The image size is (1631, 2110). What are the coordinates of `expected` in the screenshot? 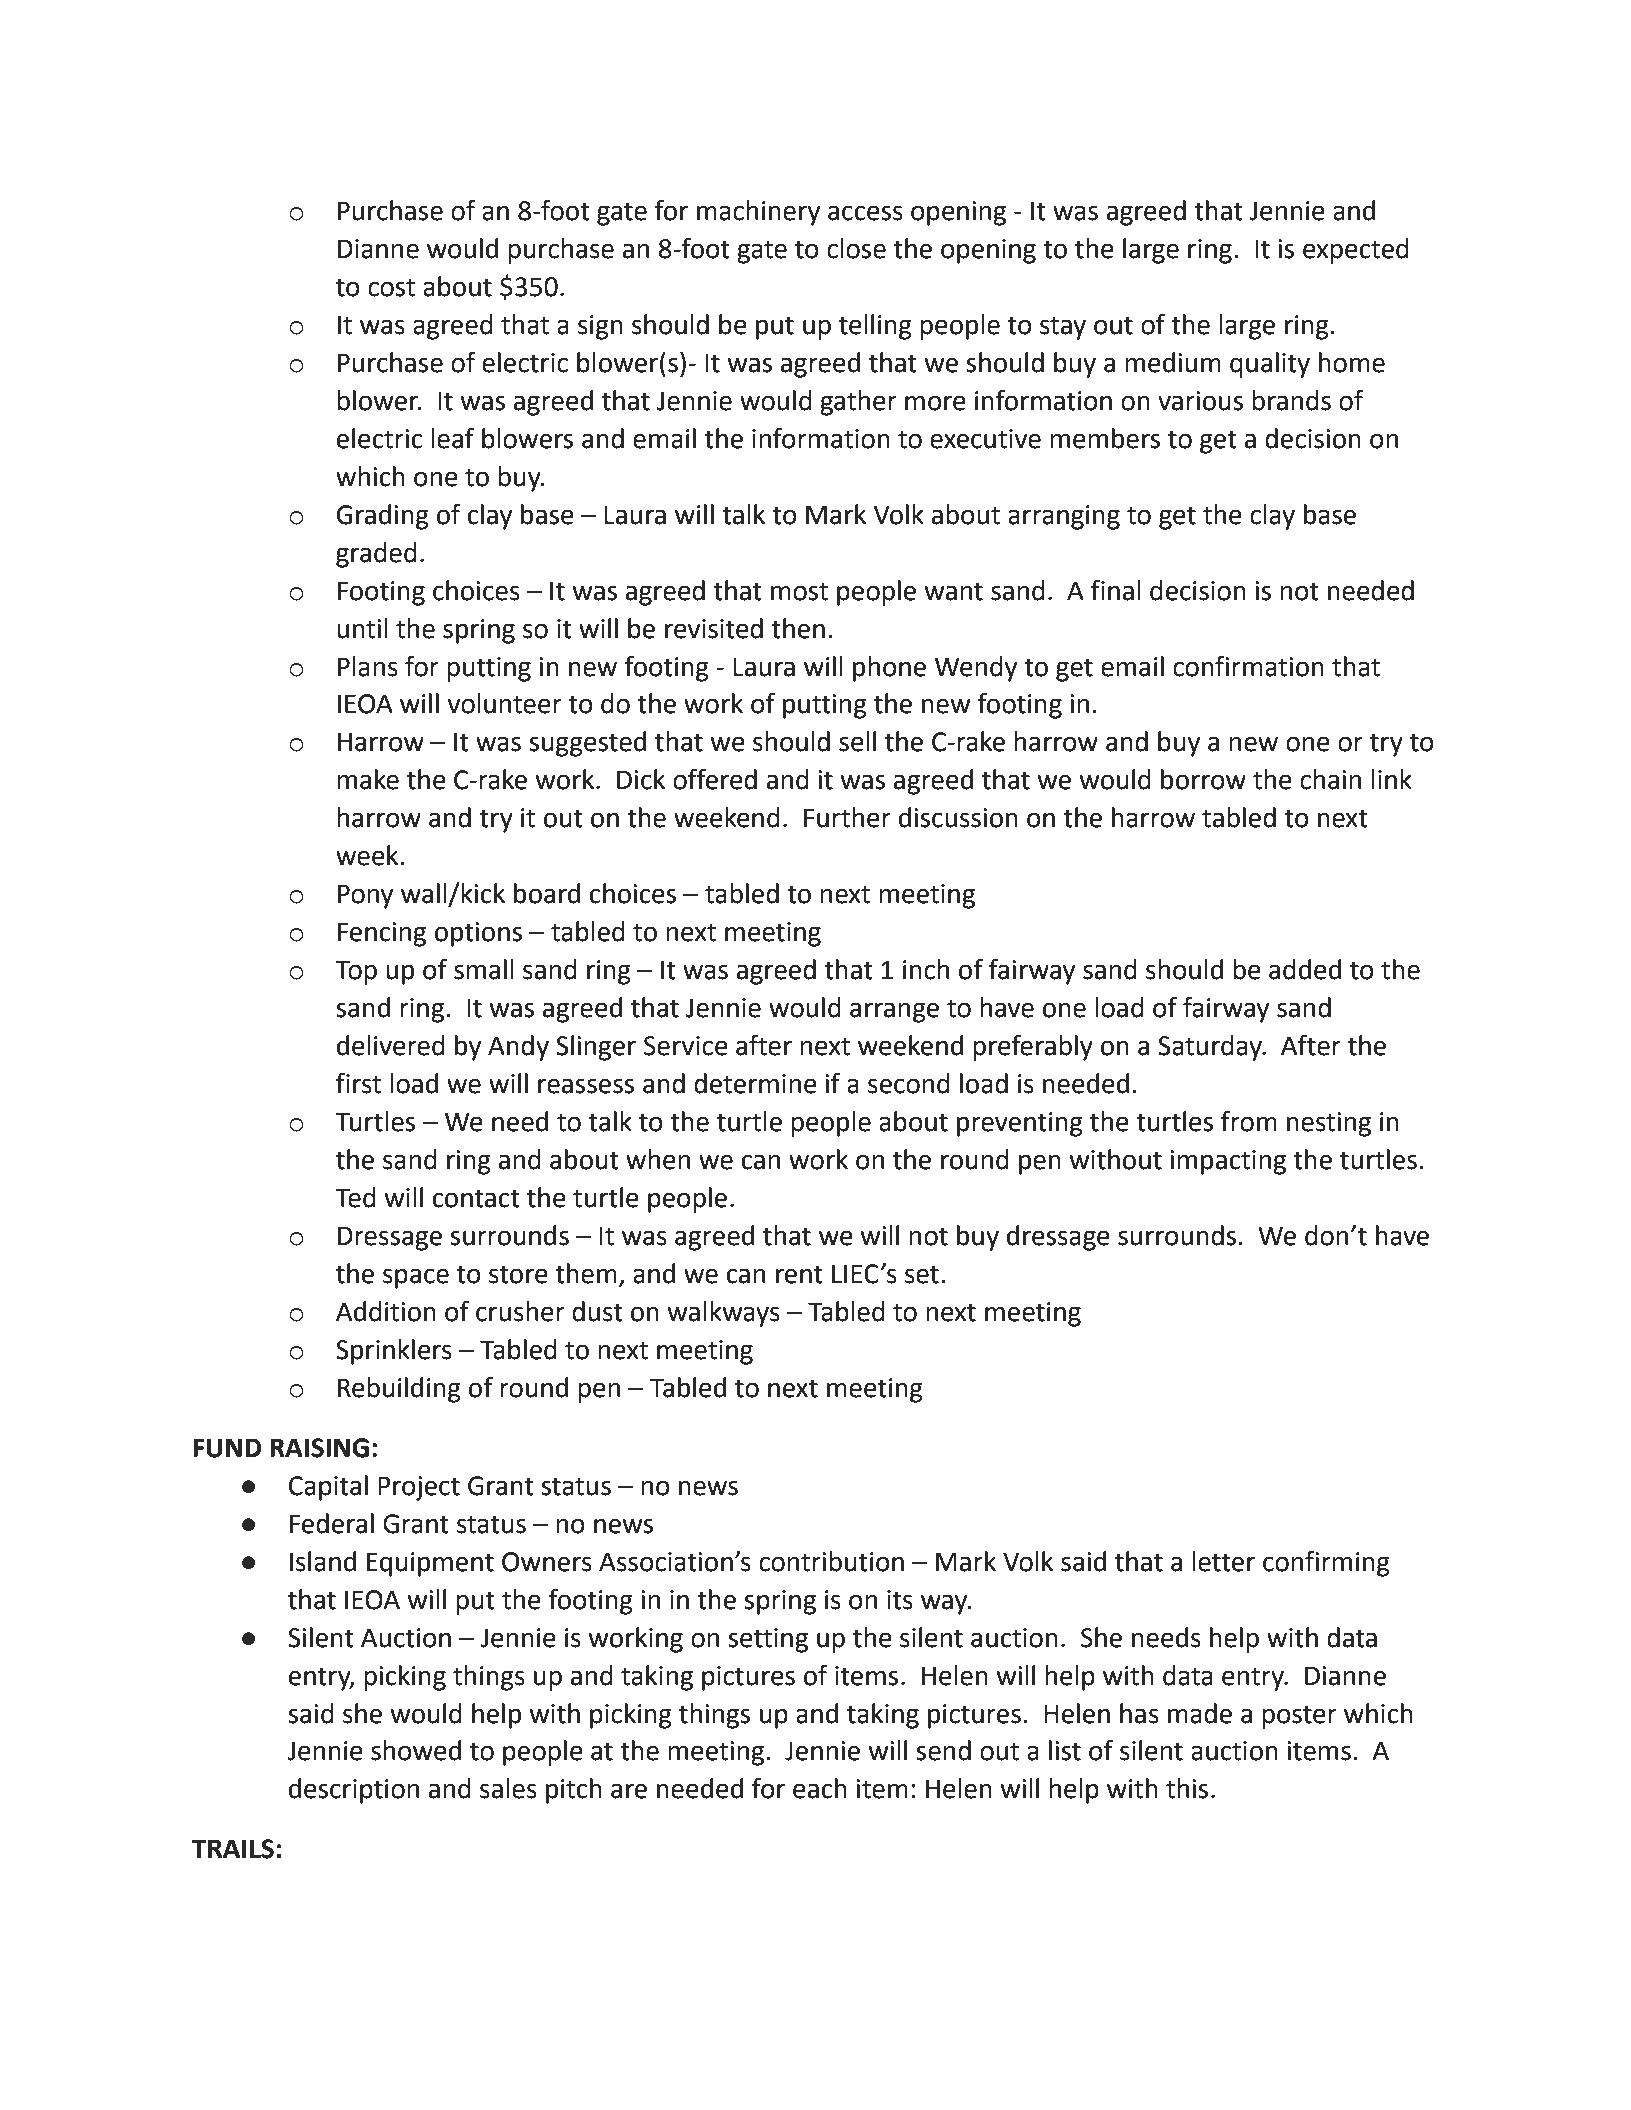 It's located at (1356, 251).
